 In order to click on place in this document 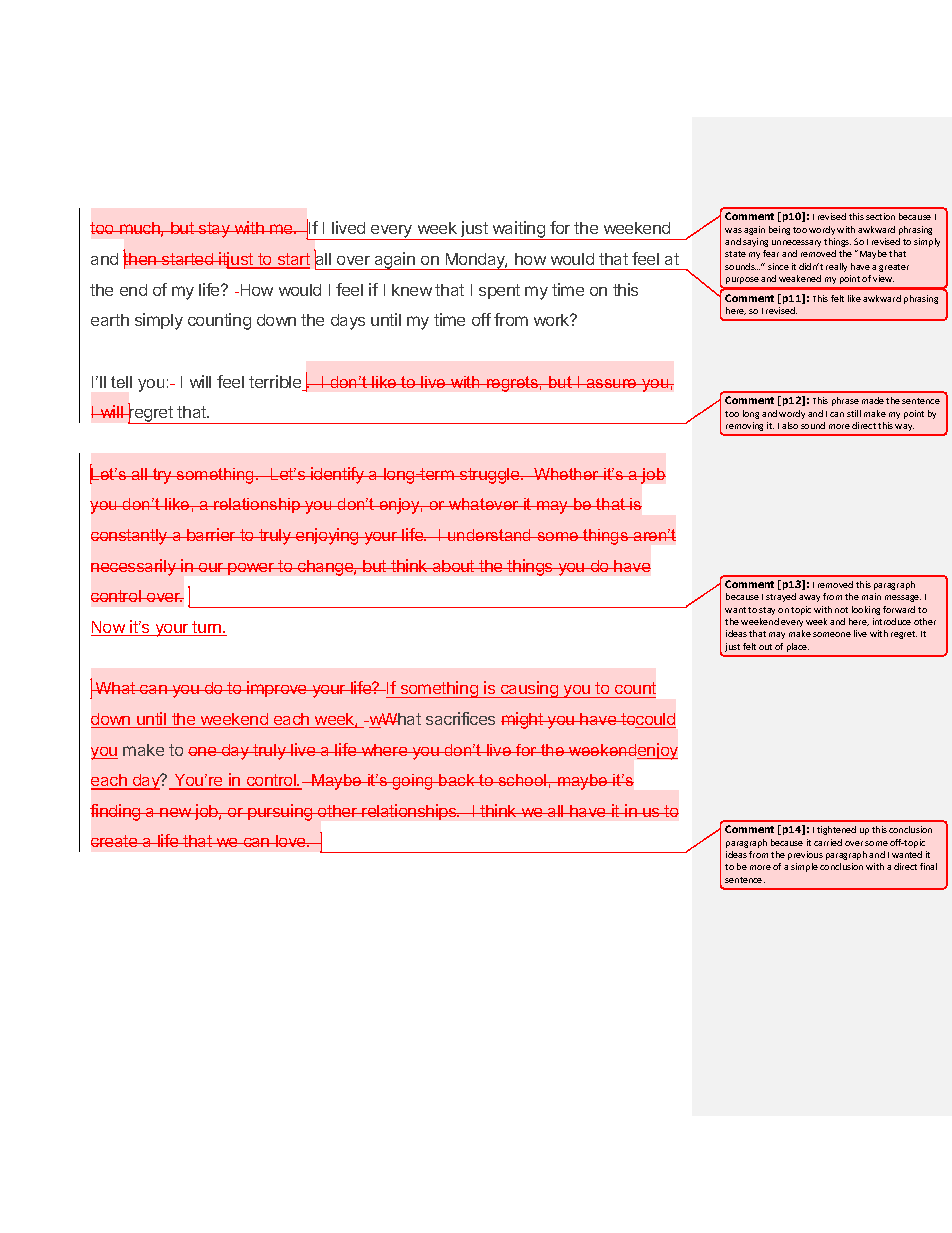, I will do `click(798, 647)`.
